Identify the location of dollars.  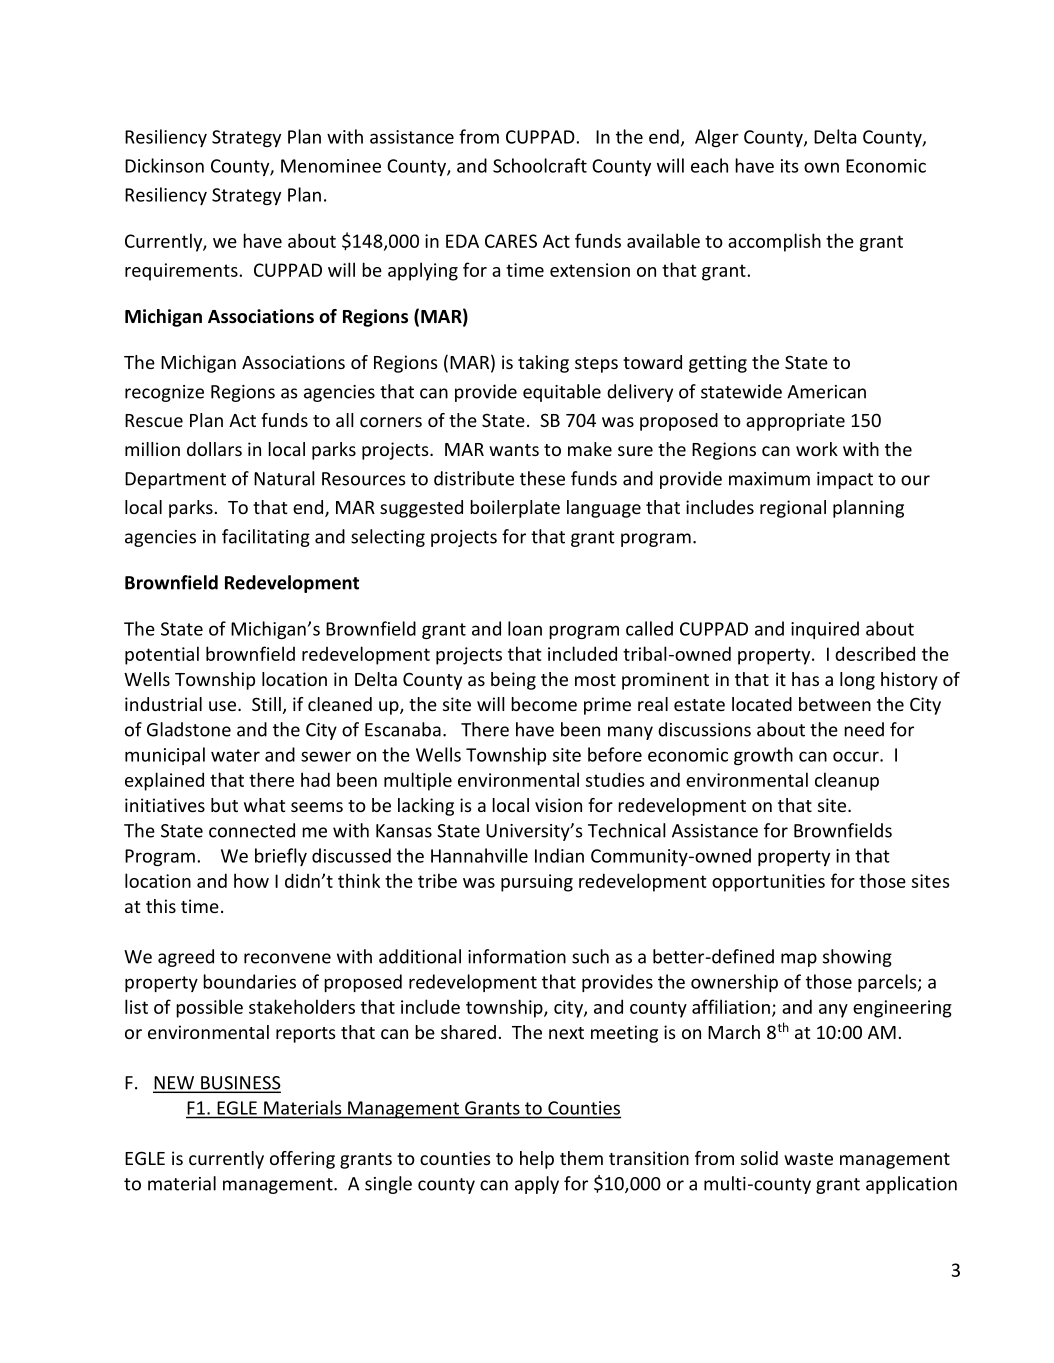
(214, 449).
